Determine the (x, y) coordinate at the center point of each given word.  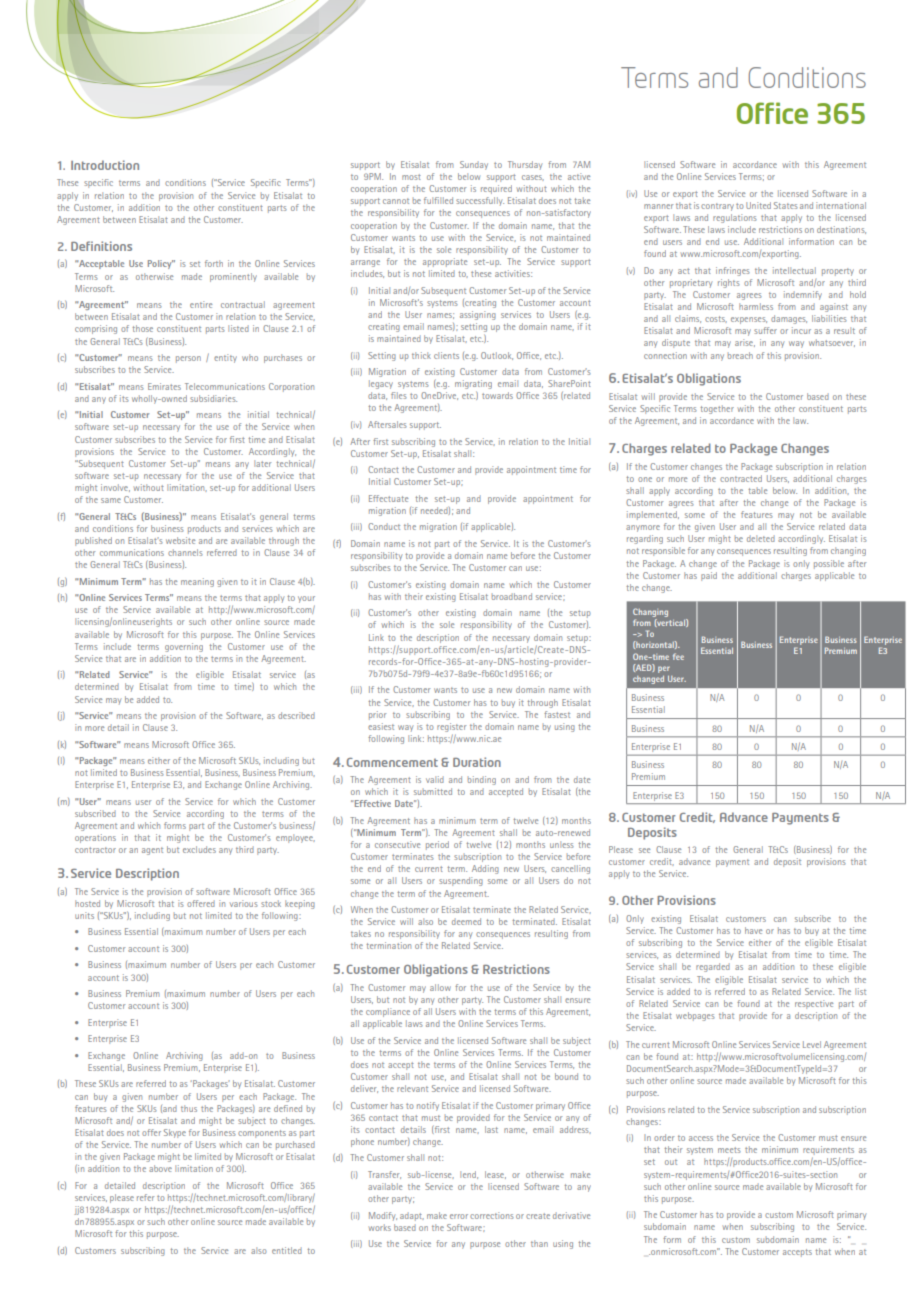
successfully (480, 201)
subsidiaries (213, 398)
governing (184, 647)
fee (678, 656)
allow (440, 987)
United (758, 205)
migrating (473, 386)
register (451, 727)
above (160, 1168)
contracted (741, 478)
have (753, 930)
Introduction (105, 165)
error (459, 1216)
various (244, 903)
